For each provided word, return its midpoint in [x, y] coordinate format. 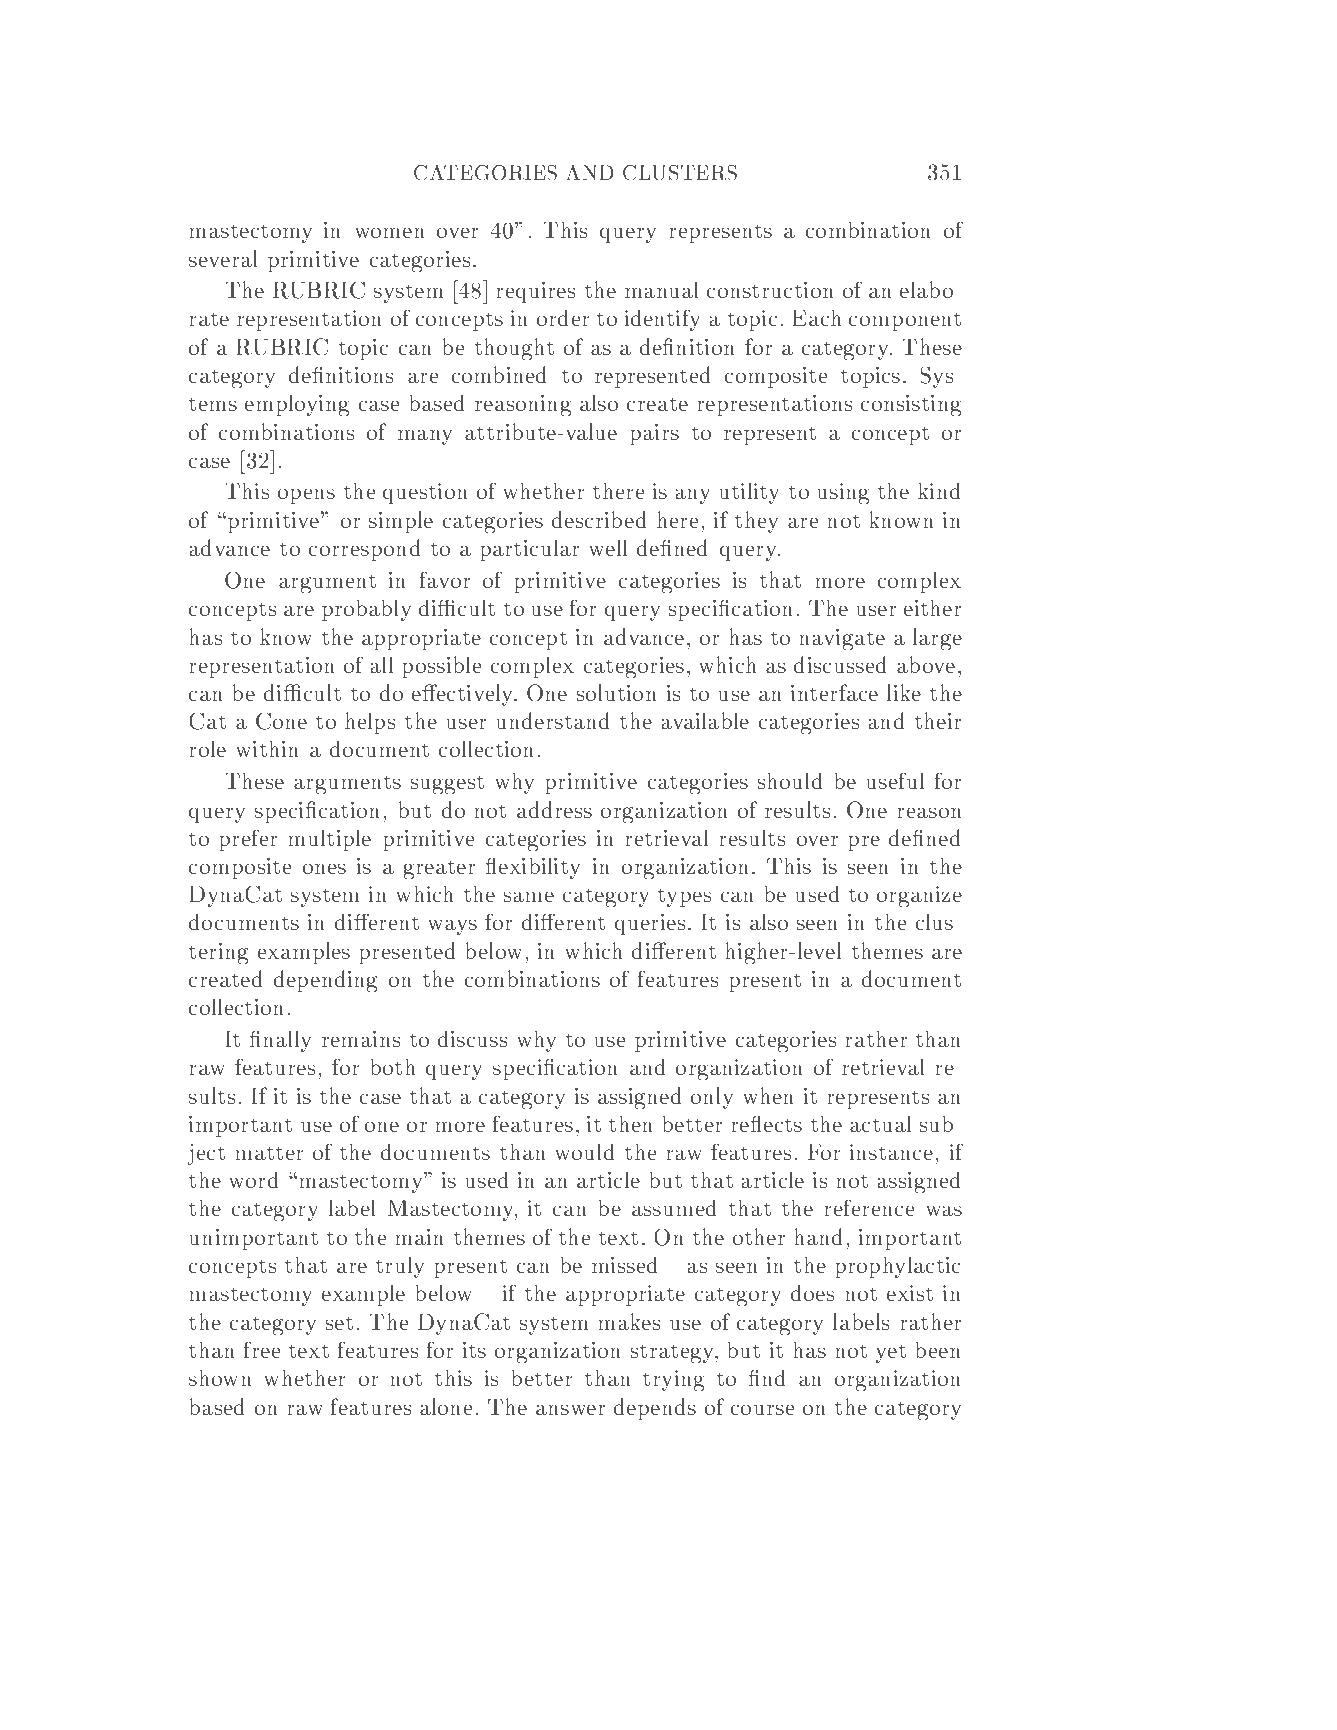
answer [571, 1410]
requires [536, 292]
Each [817, 318]
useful [895, 781]
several [223, 258]
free [262, 1350]
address [554, 809]
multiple [330, 840]
